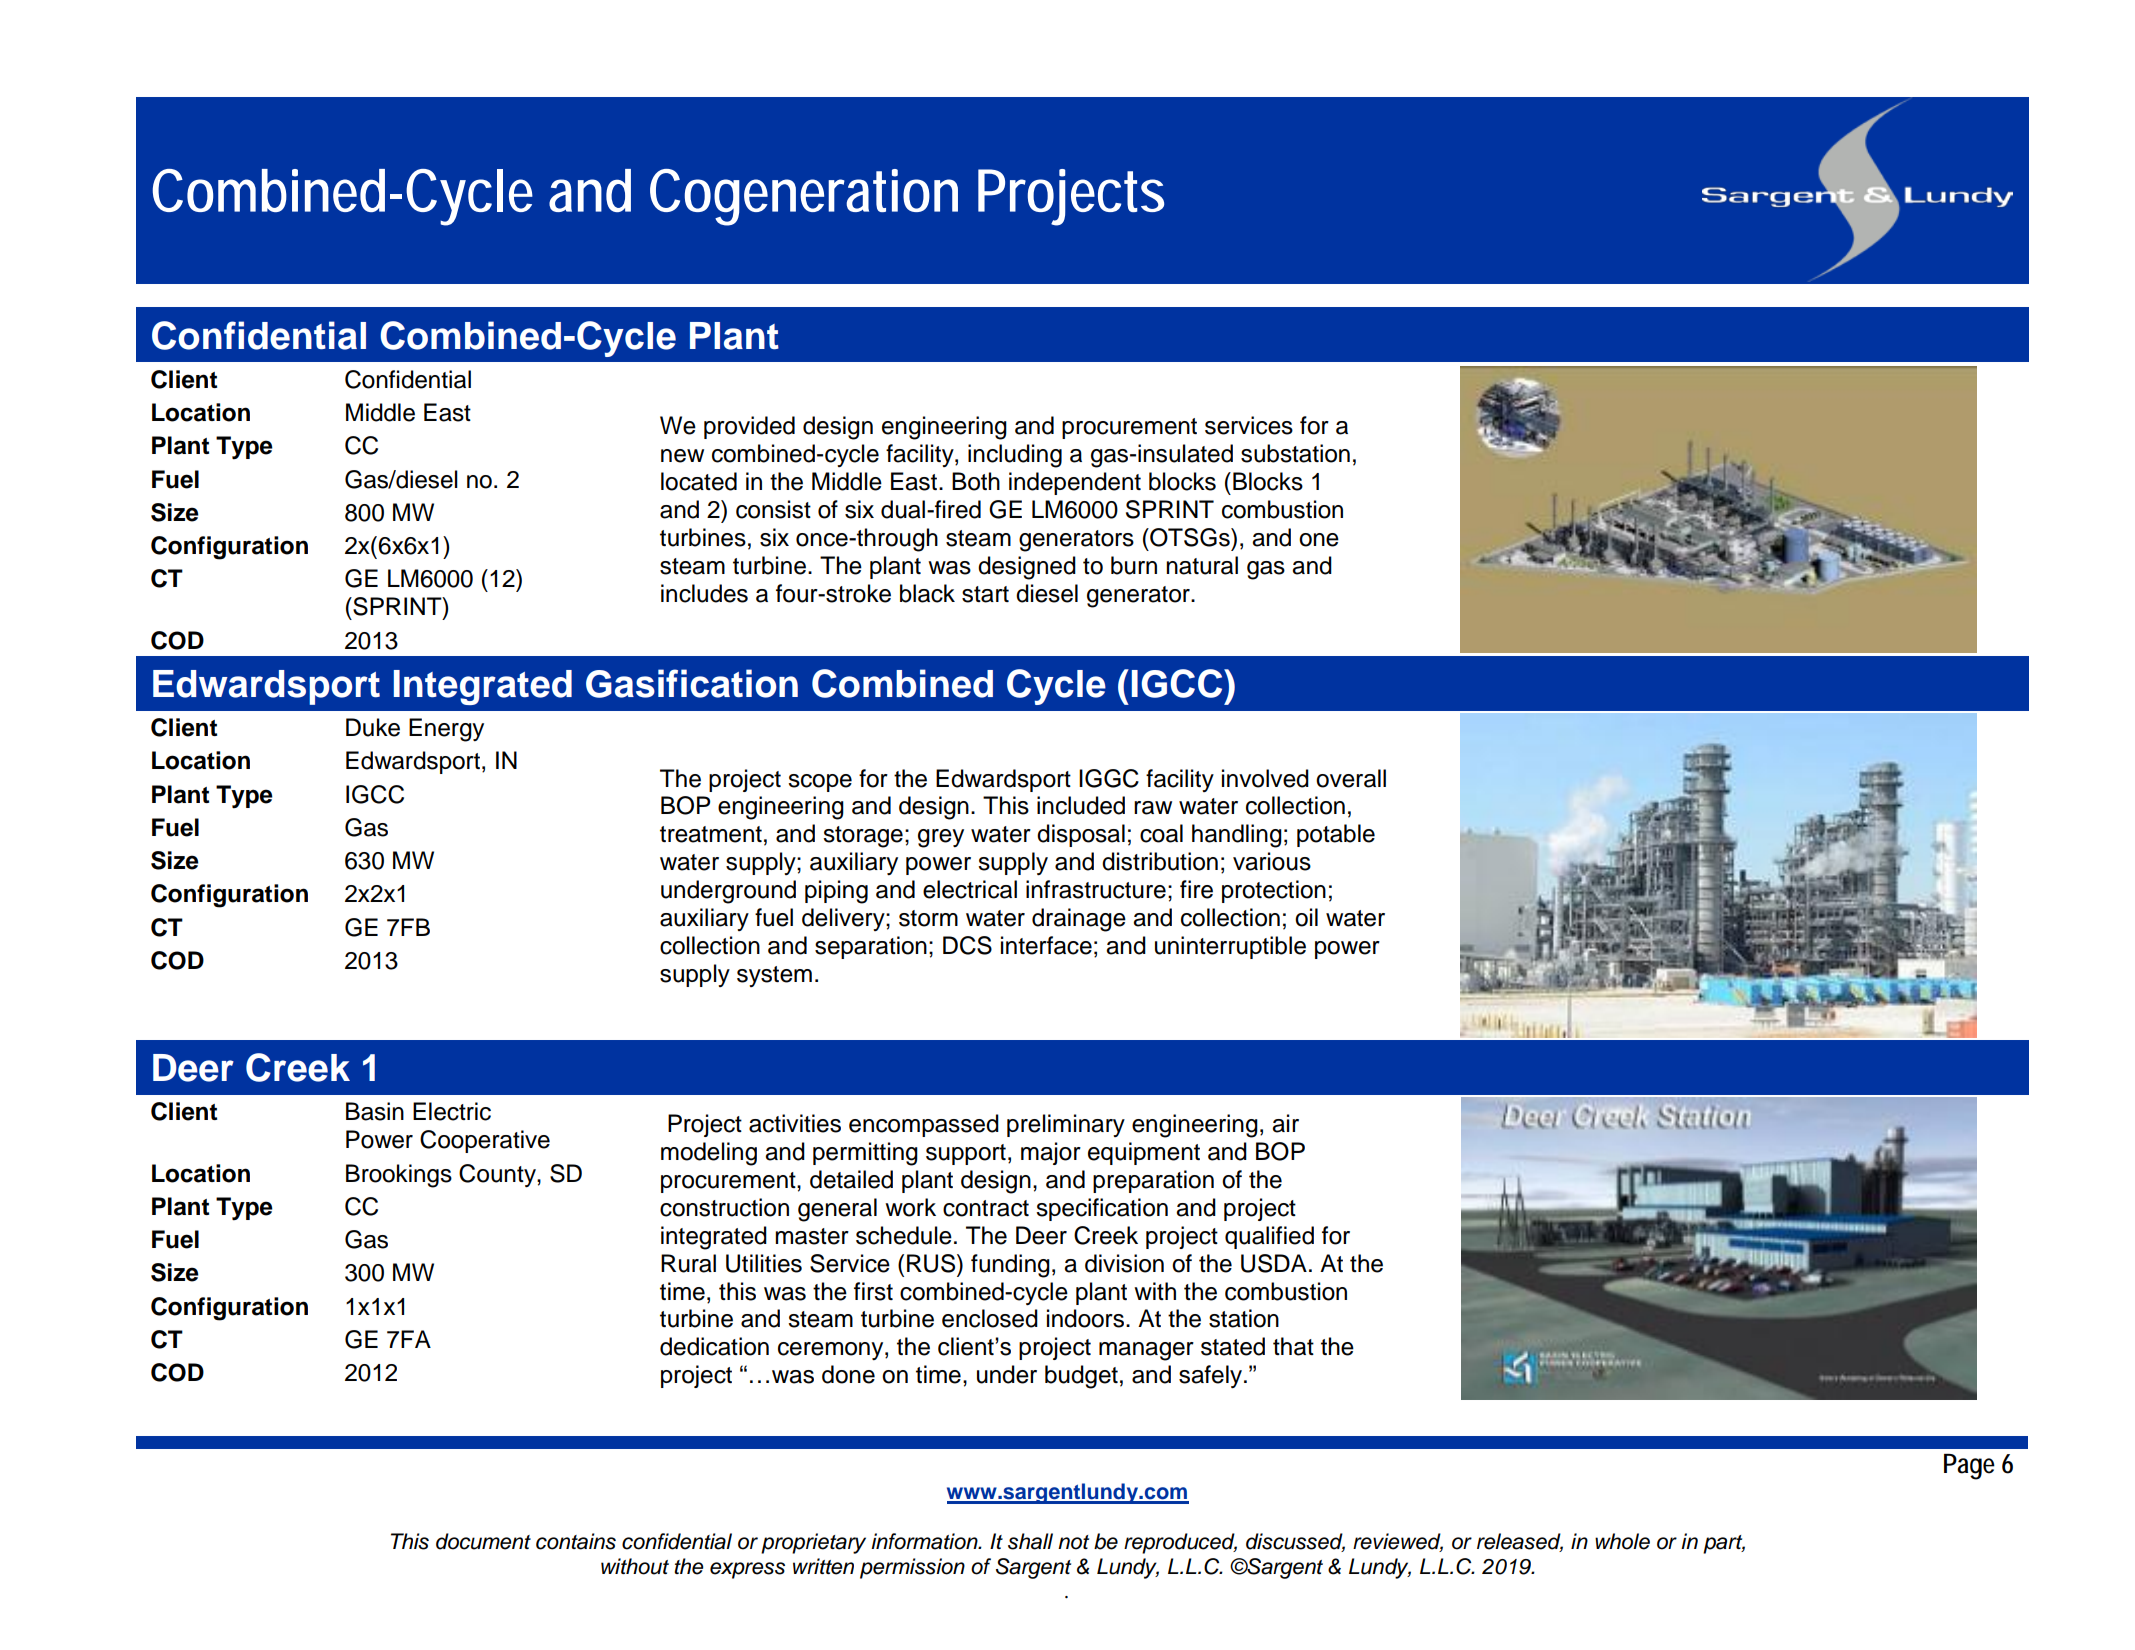  Describe the element at coordinates (1202, 565) in the image. I see `natural` at that location.
